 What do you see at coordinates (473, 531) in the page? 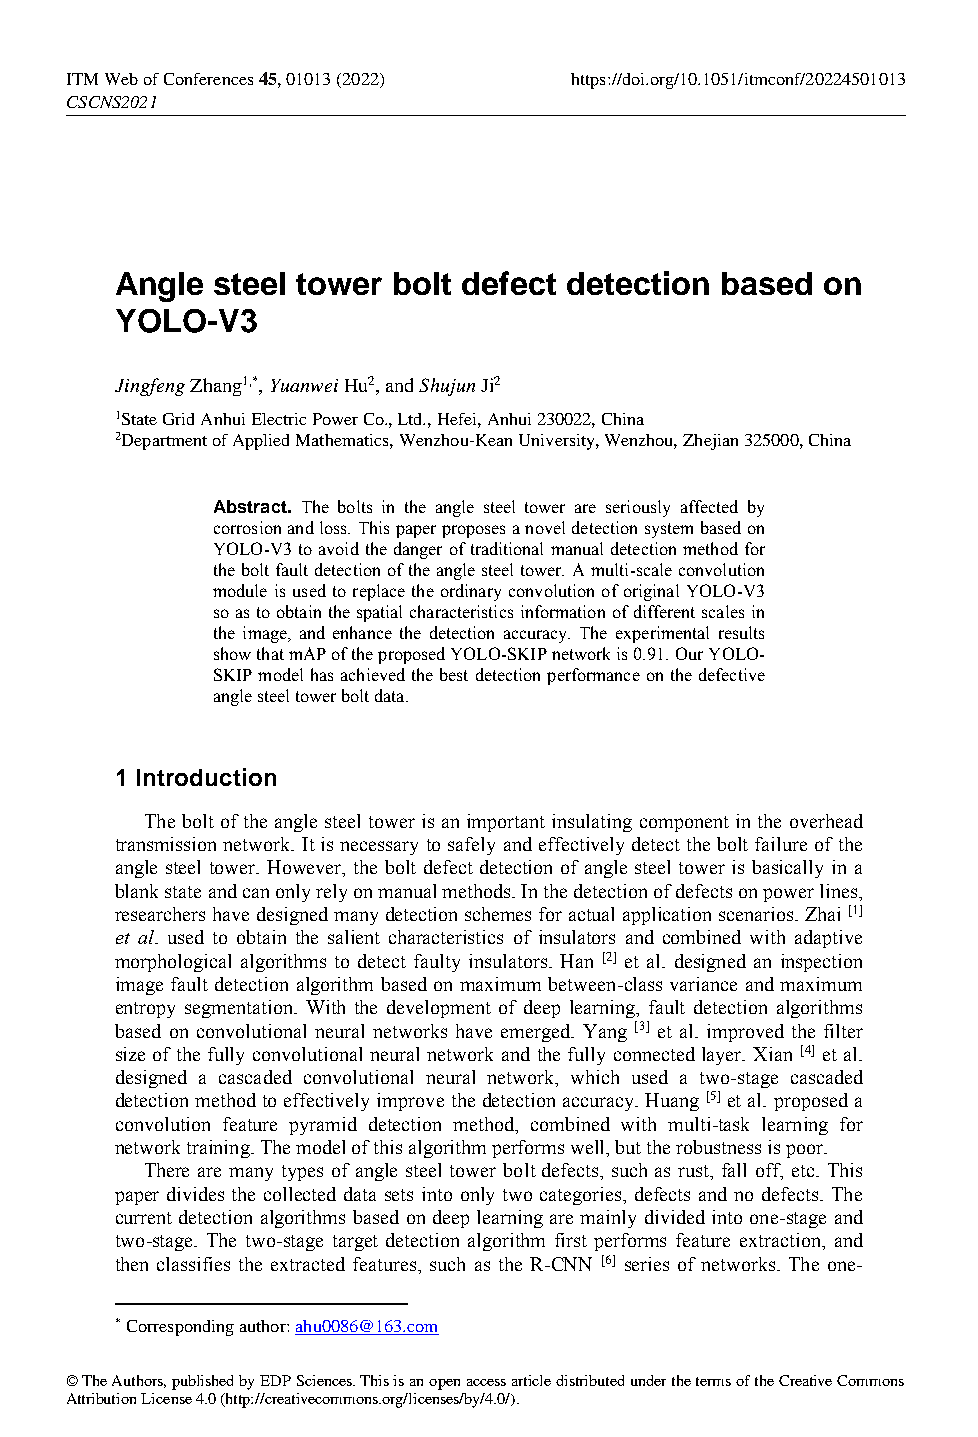
I see `proposes` at bounding box center [473, 531].
